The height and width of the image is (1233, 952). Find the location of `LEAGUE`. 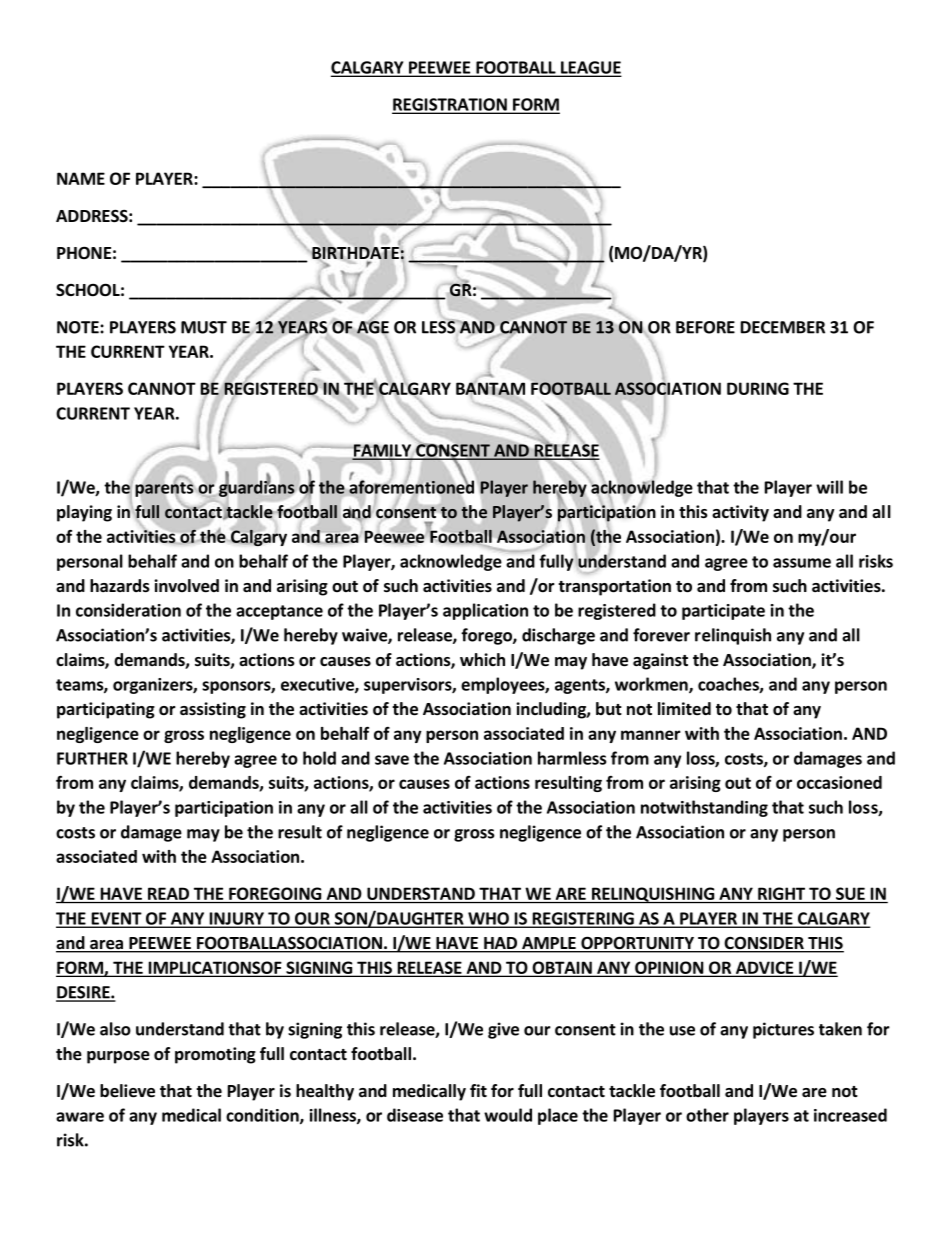

LEAGUE is located at coordinates (590, 68).
